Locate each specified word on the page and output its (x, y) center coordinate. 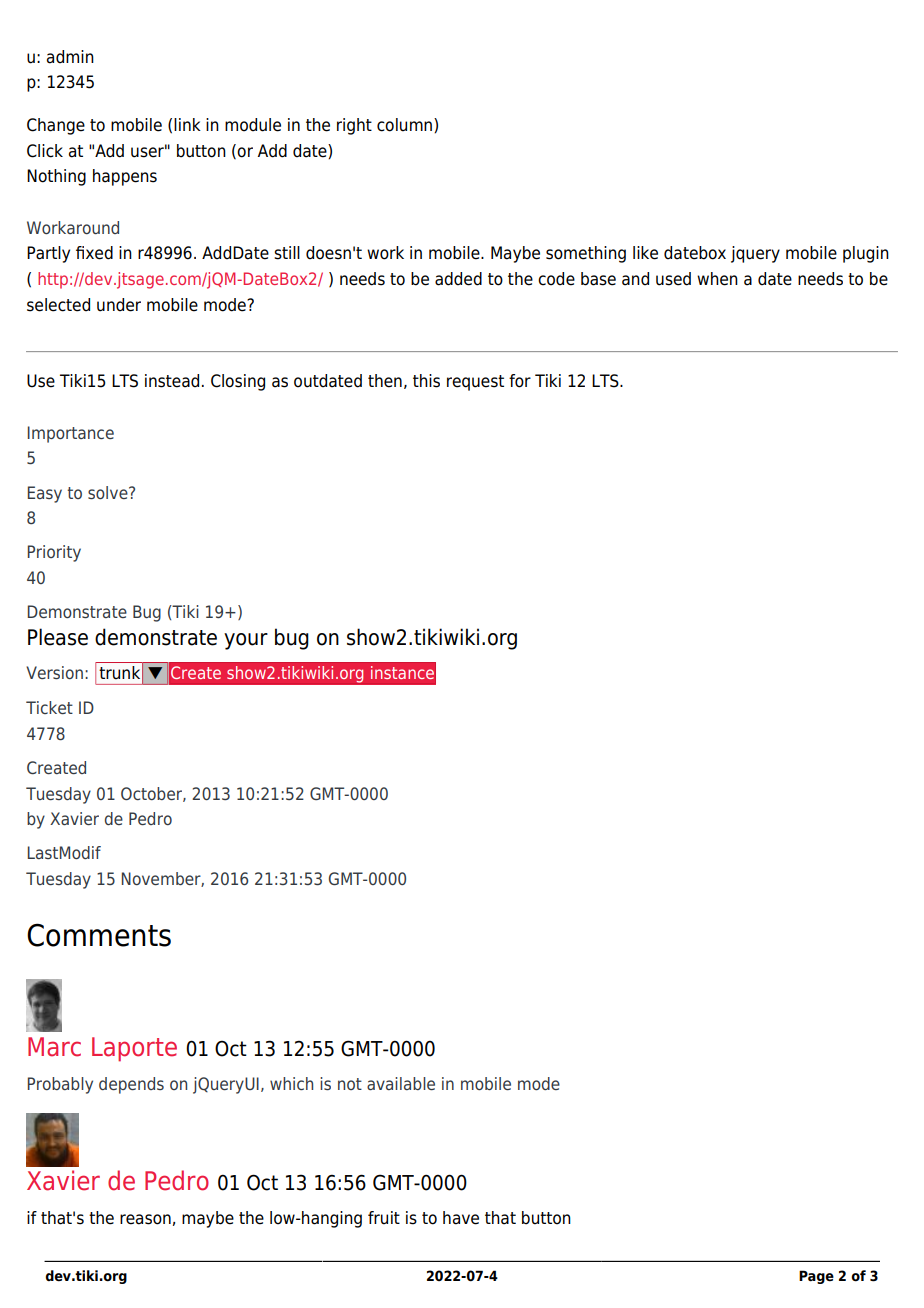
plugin (866, 254)
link (187, 124)
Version (54, 672)
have (461, 1218)
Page (816, 1277)
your (246, 641)
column (406, 125)
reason (145, 1219)
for (520, 381)
